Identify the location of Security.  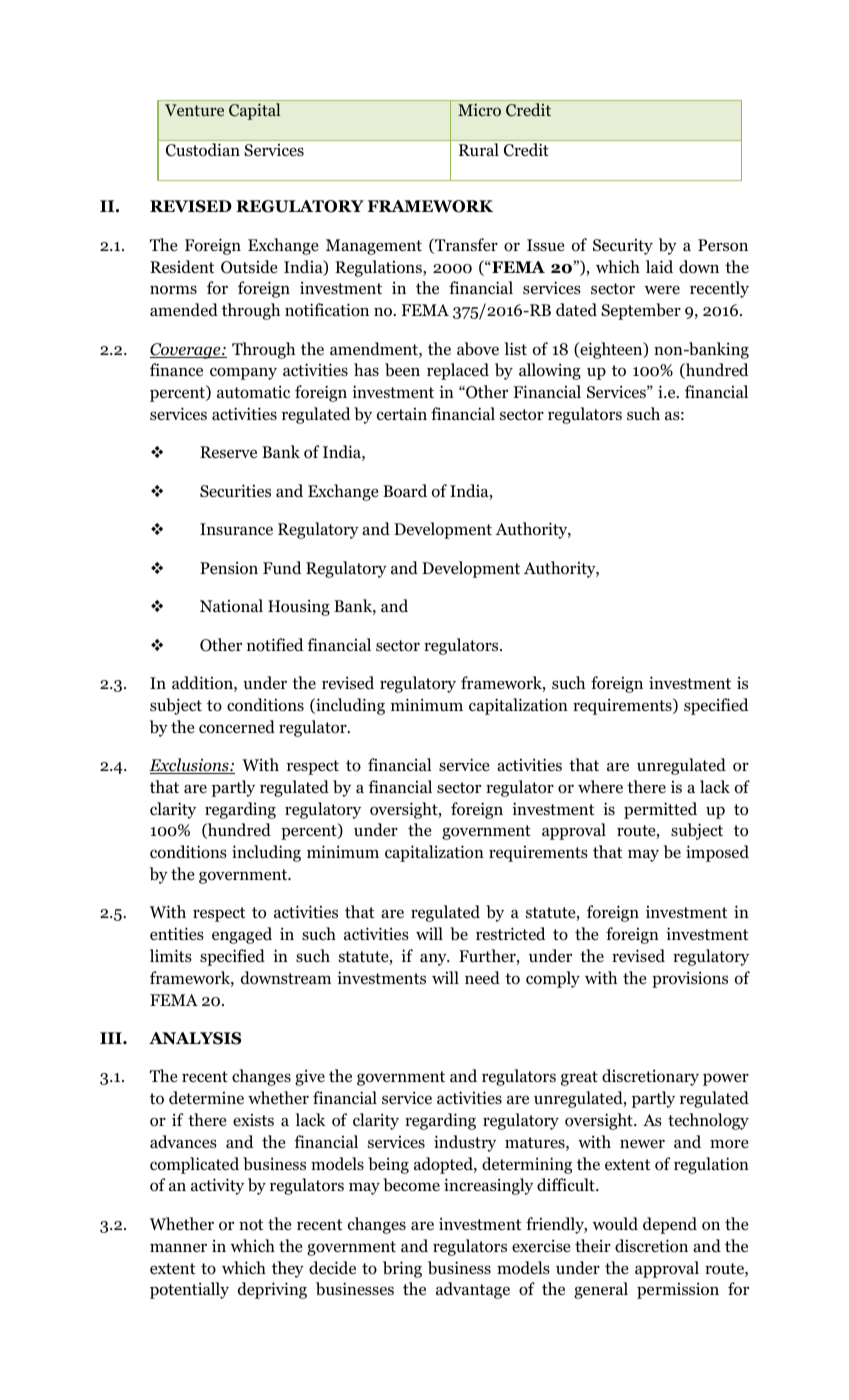
(623, 247).
